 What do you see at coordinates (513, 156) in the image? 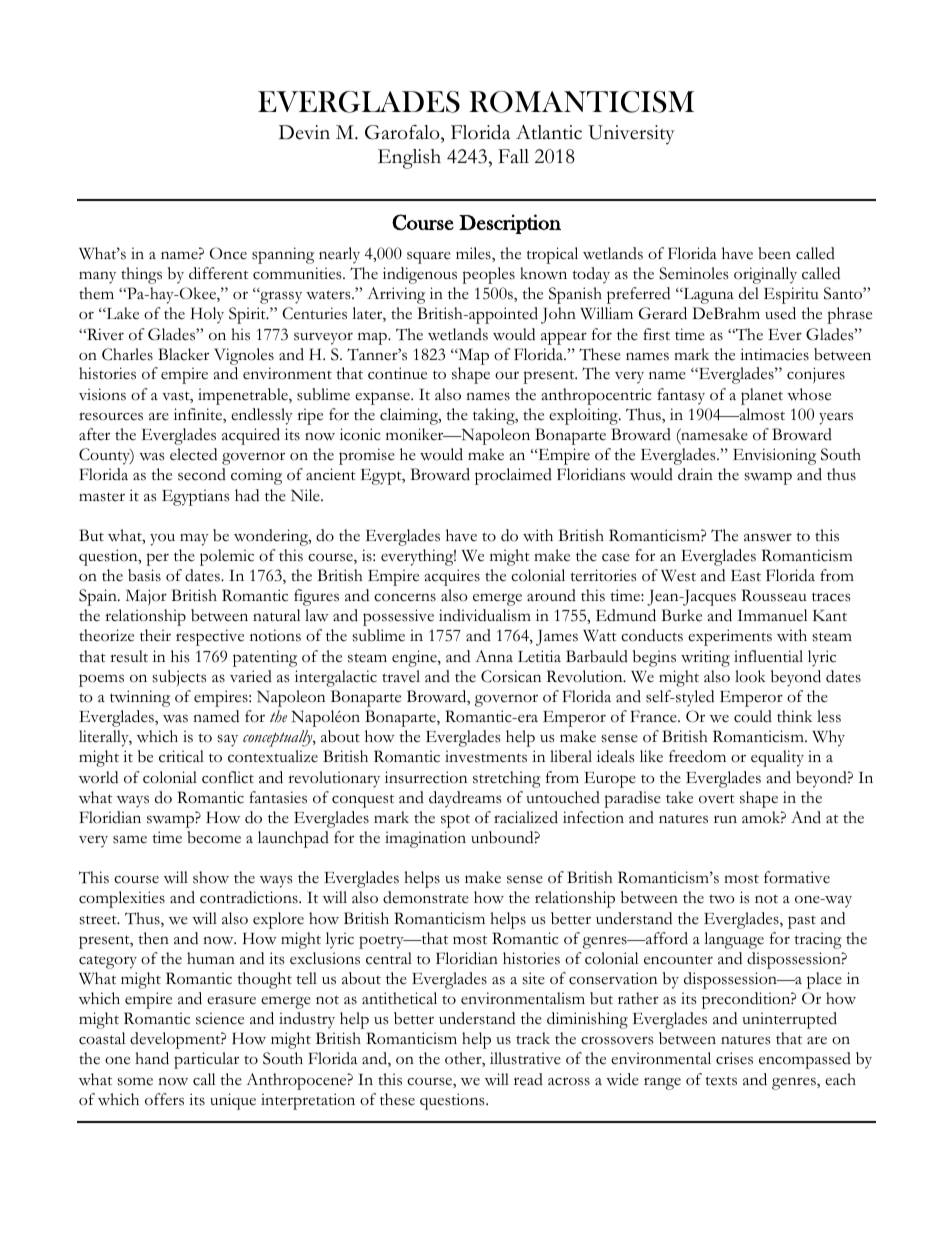
I see `Fall` at bounding box center [513, 156].
